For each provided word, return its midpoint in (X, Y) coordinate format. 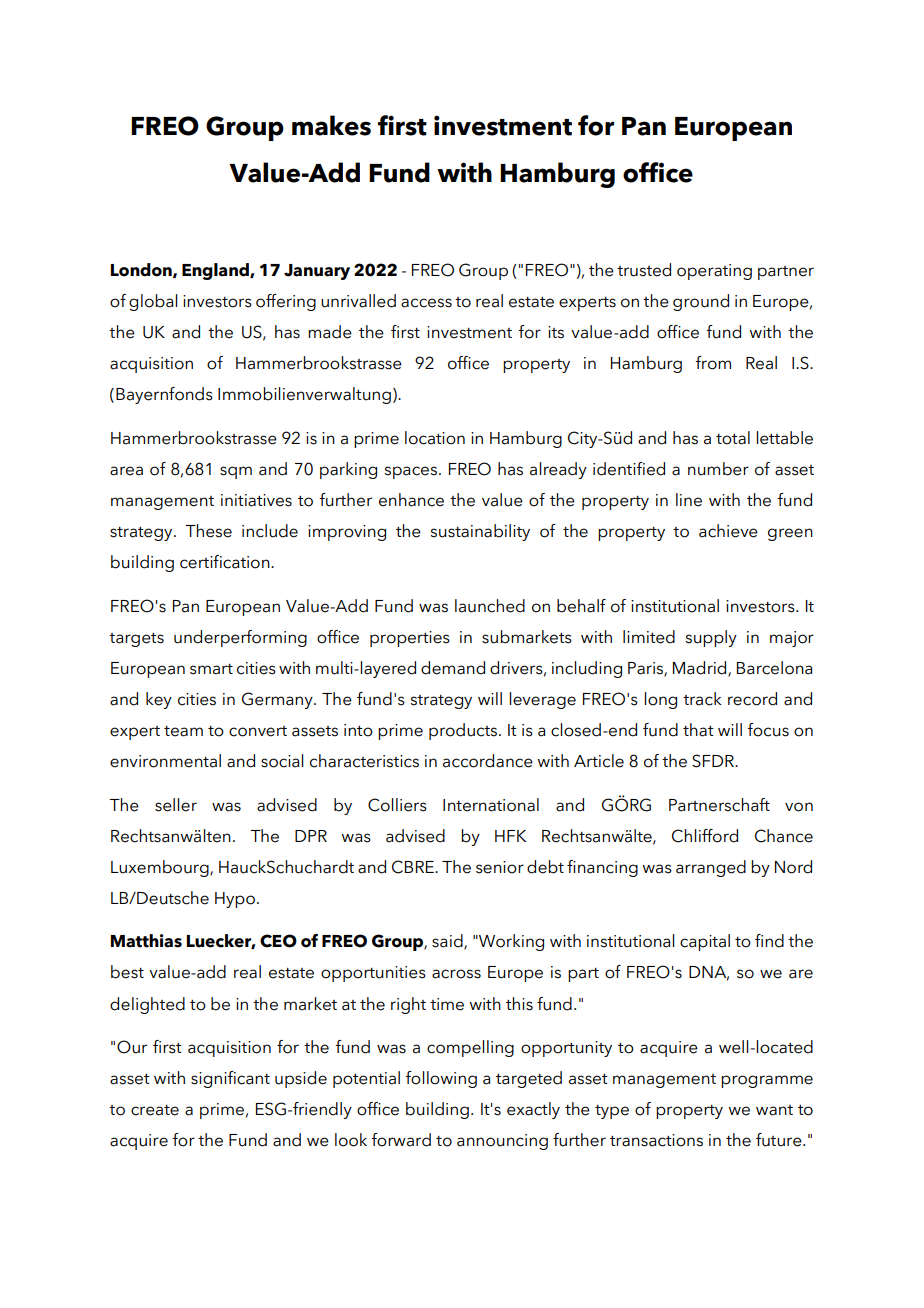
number (718, 469)
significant (230, 1079)
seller (176, 805)
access (426, 303)
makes (331, 125)
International (491, 805)
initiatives (256, 500)
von (799, 807)
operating (714, 272)
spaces (410, 472)
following (441, 1079)
